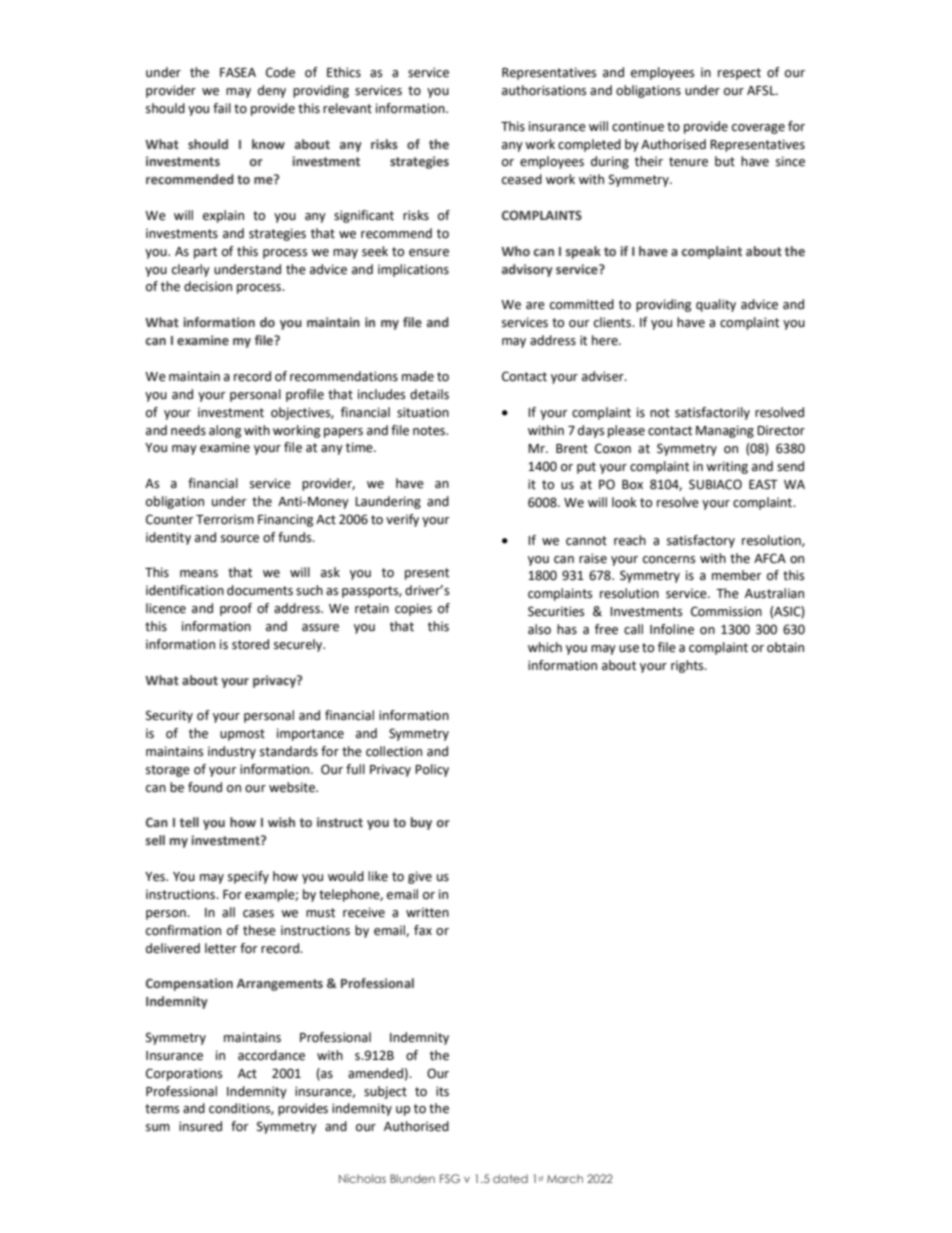  Describe the element at coordinates (205, 787) in the document. I see `found` at that location.
